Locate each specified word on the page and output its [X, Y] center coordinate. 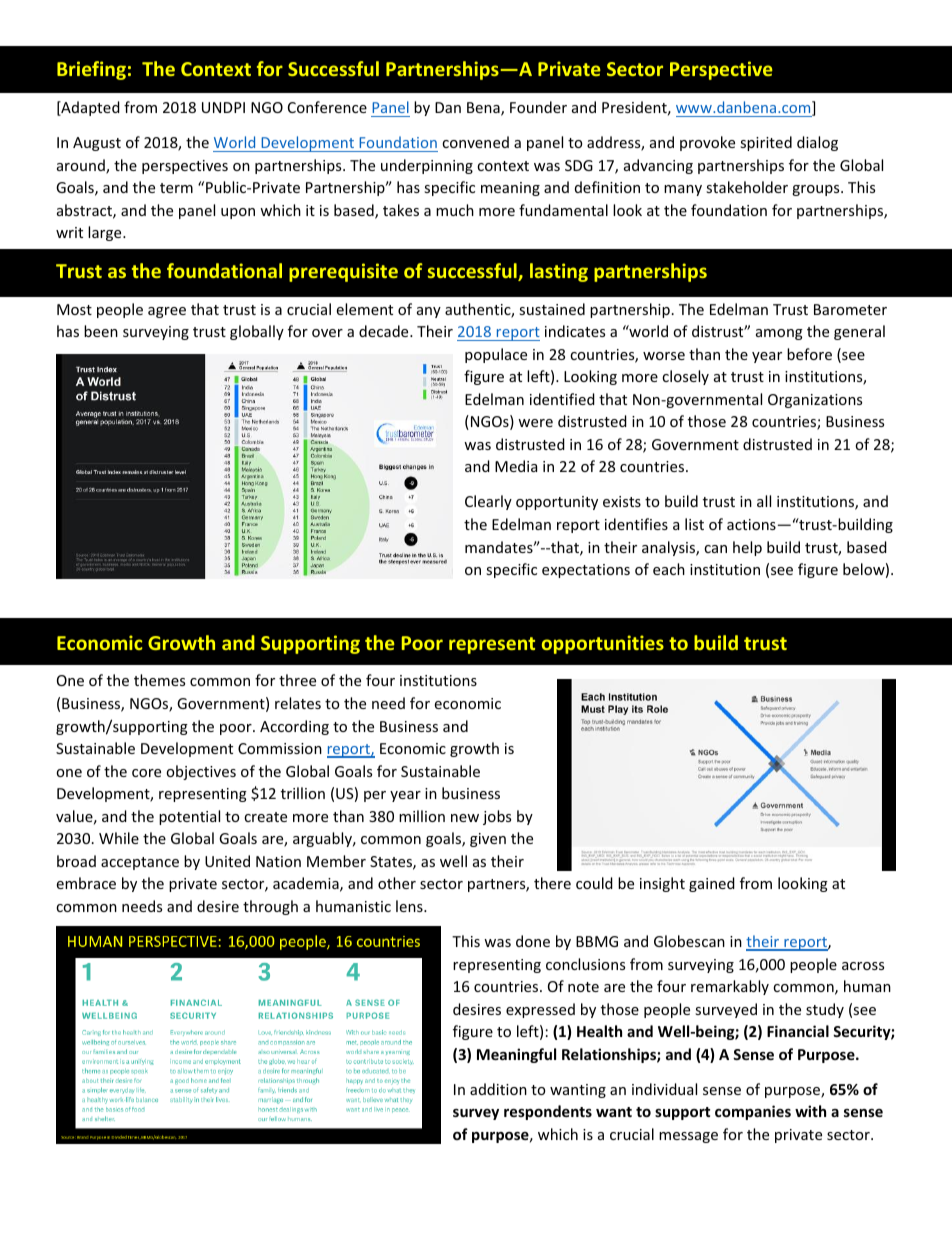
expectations [586, 571]
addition [498, 1089]
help [747, 548]
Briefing [91, 70]
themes [159, 680]
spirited [766, 143]
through [270, 907]
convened [475, 142]
